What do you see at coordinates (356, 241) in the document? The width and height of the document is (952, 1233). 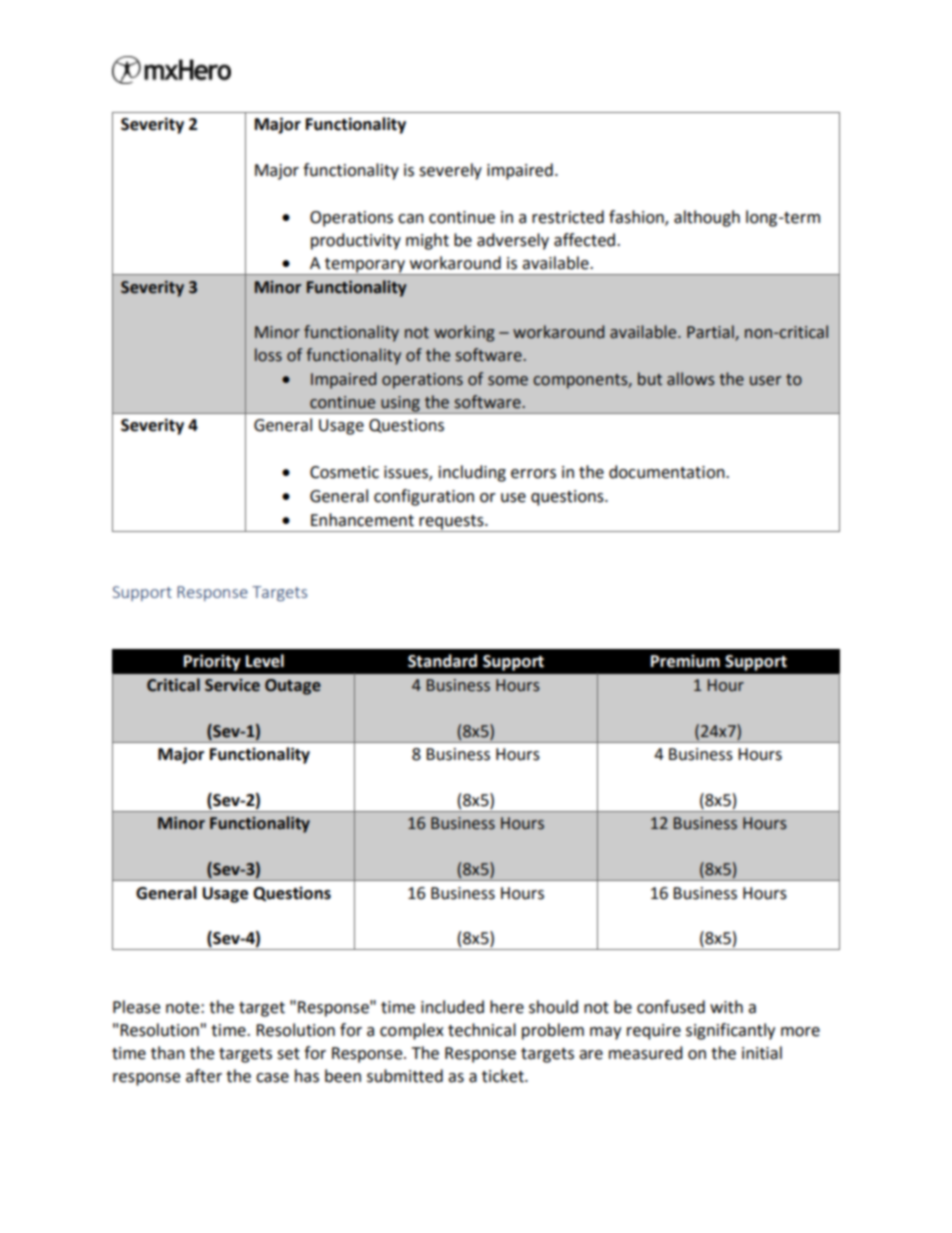 I see `productivity` at bounding box center [356, 241].
